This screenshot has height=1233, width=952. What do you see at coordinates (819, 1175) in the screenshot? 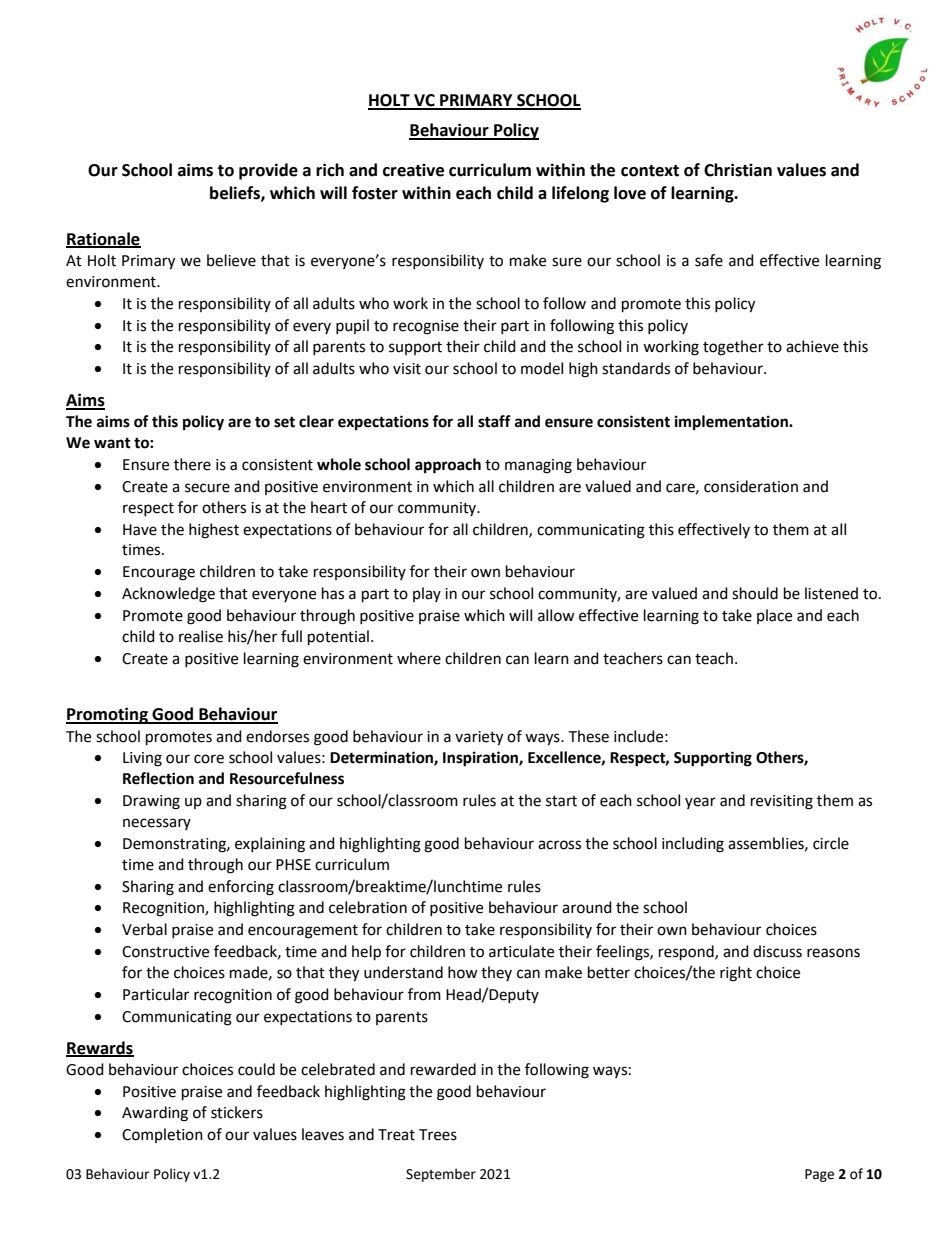
I see `Page` at bounding box center [819, 1175].
